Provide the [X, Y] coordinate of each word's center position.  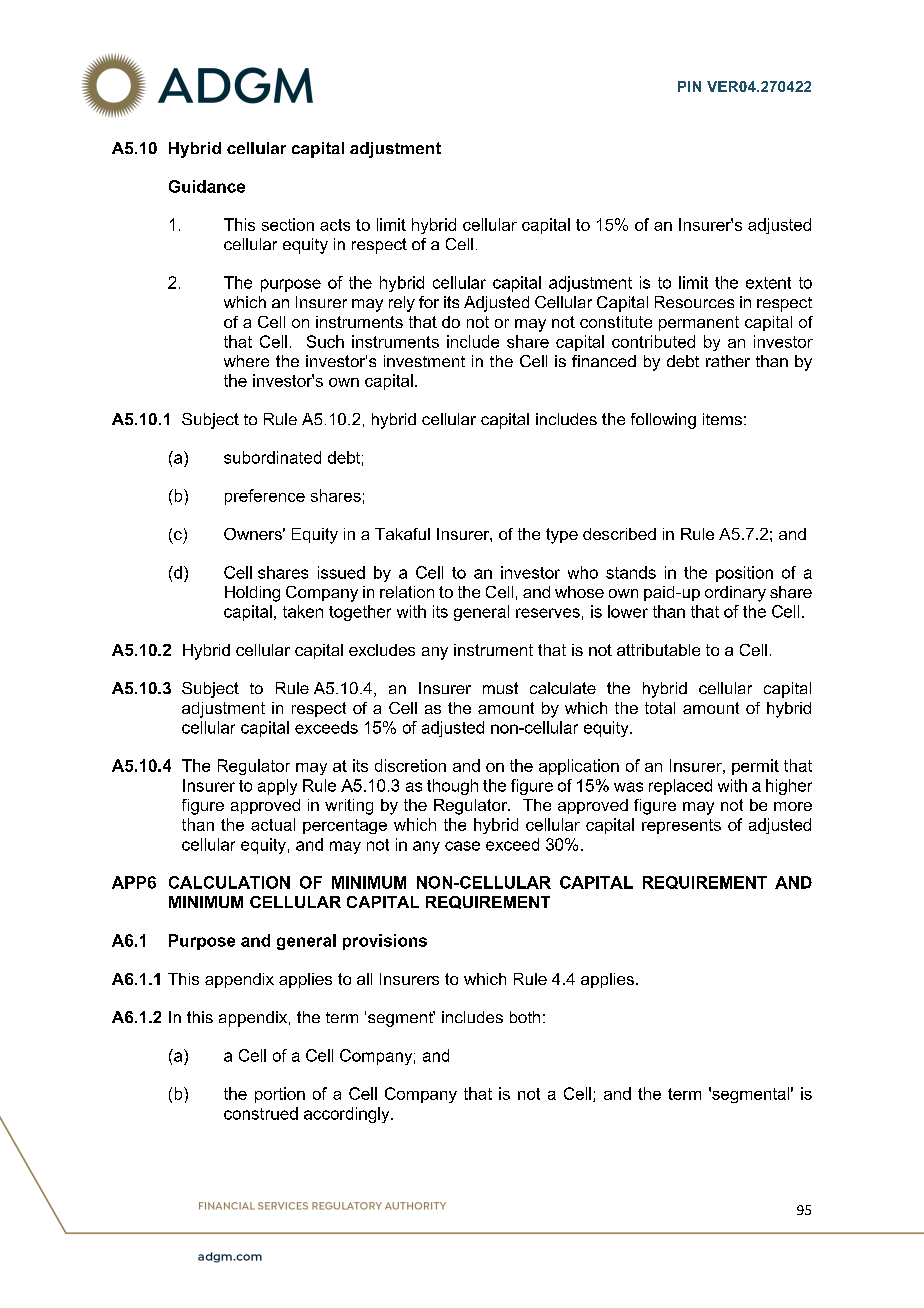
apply [277, 787]
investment [424, 361]
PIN [689, 86]
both [525, 1017]
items [722, 419]
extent [768, 283]
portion [280, 1095]
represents [681, 826]
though [452, 787]
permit [755, 767]
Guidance [207, 186]
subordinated [272, 457]
